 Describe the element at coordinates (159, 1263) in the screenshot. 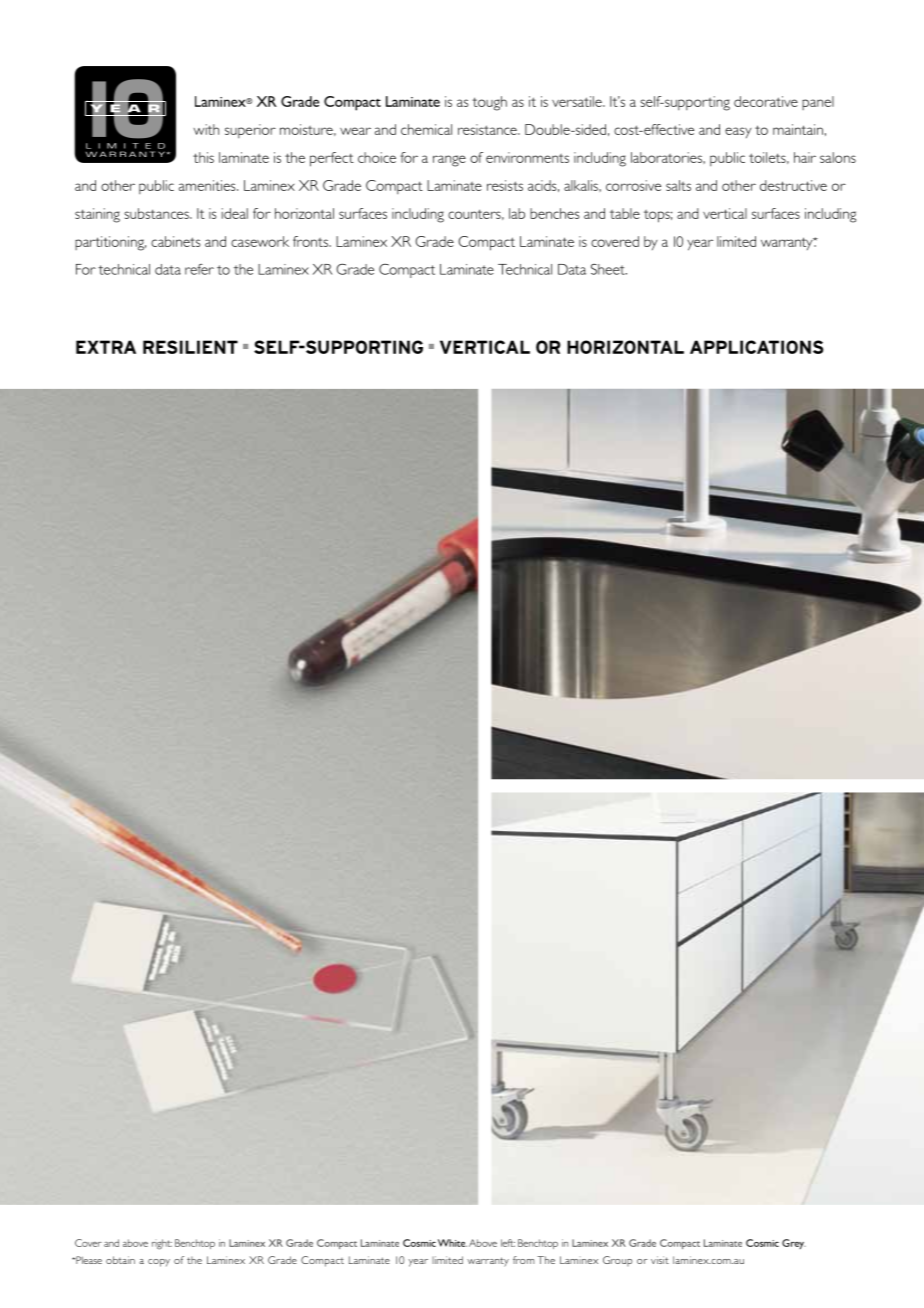

I see `copy` at that location.
